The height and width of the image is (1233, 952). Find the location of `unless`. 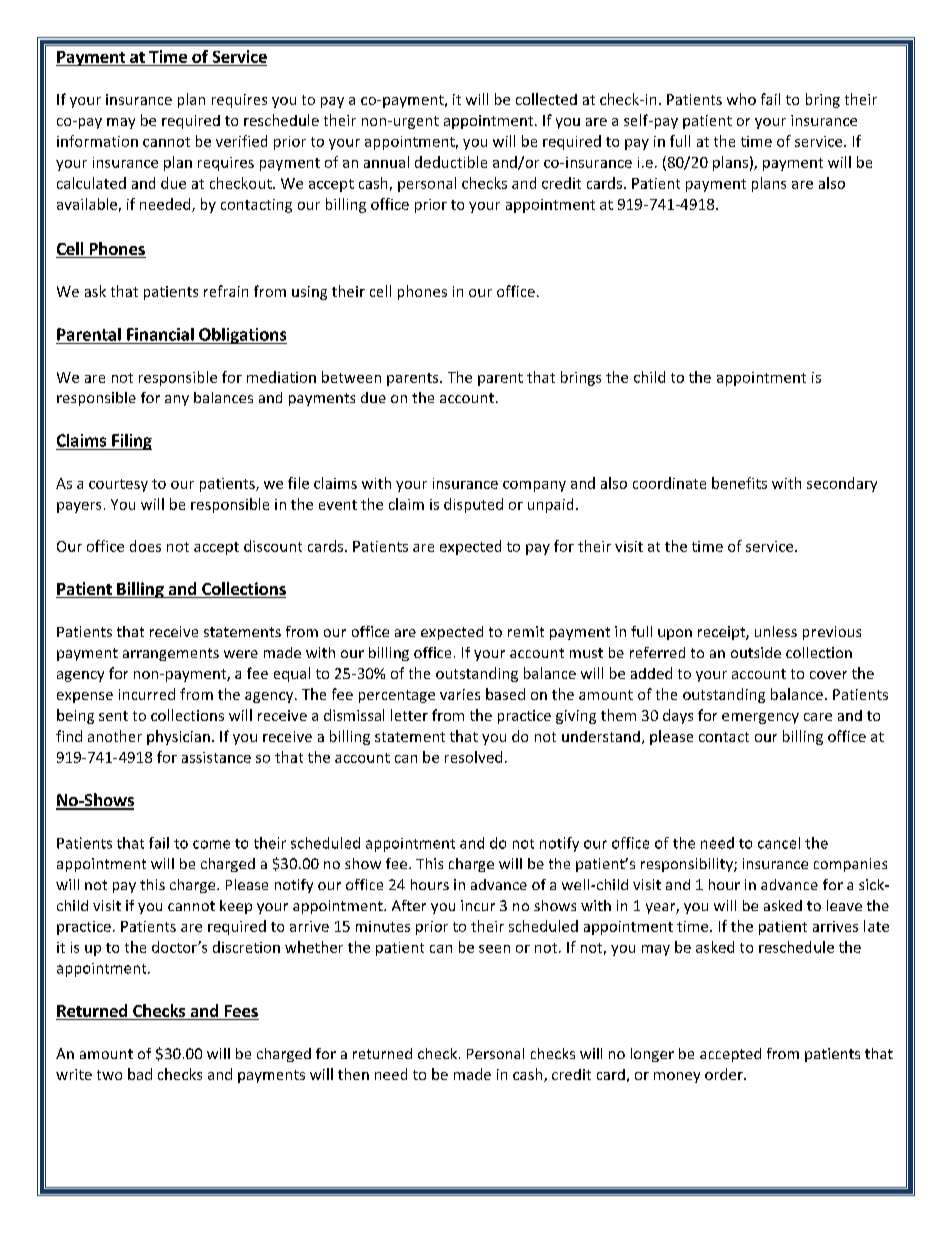

unless is located at coordinates (776, 631).
